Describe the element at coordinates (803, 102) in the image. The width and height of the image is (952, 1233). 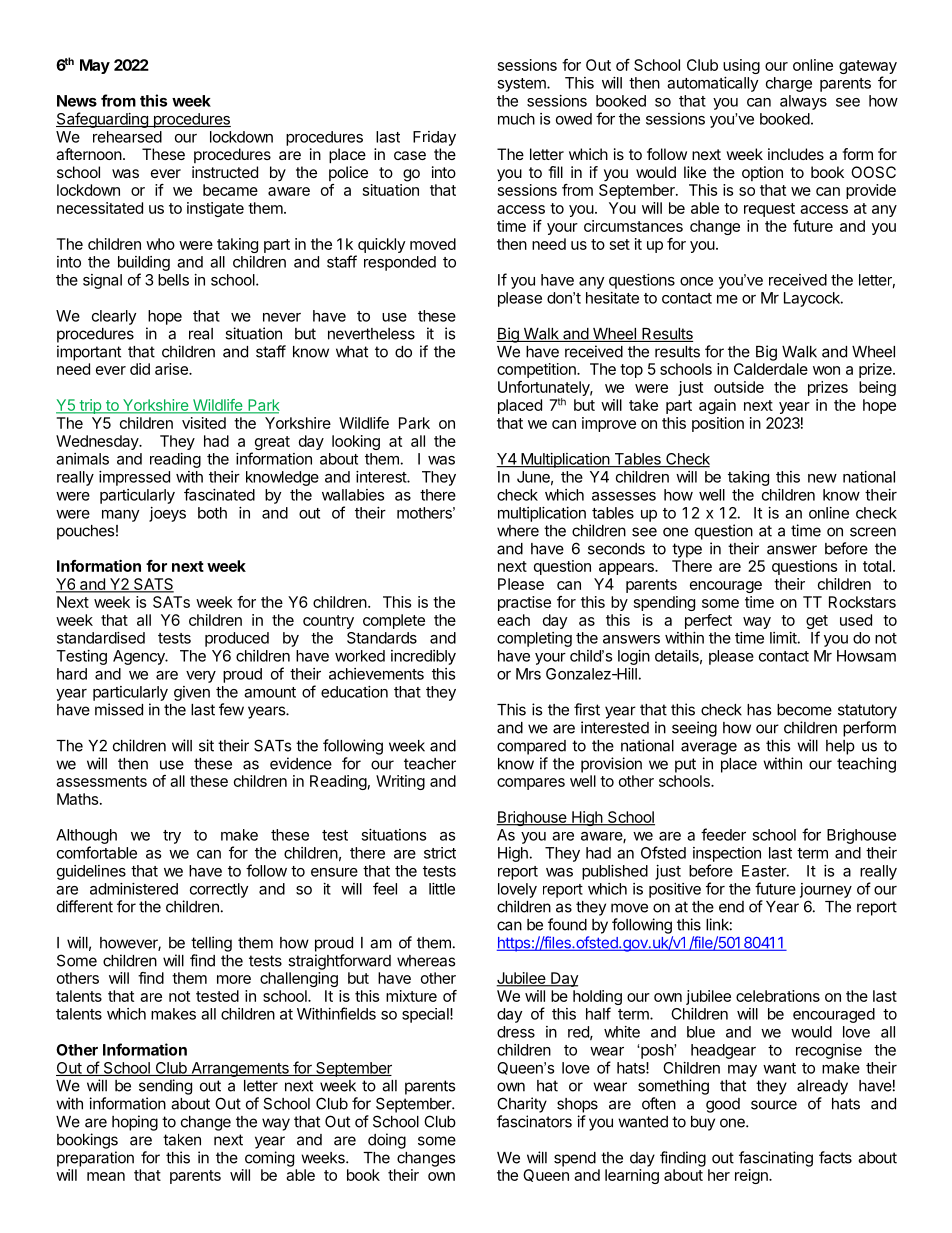
I see `always` at that location.
